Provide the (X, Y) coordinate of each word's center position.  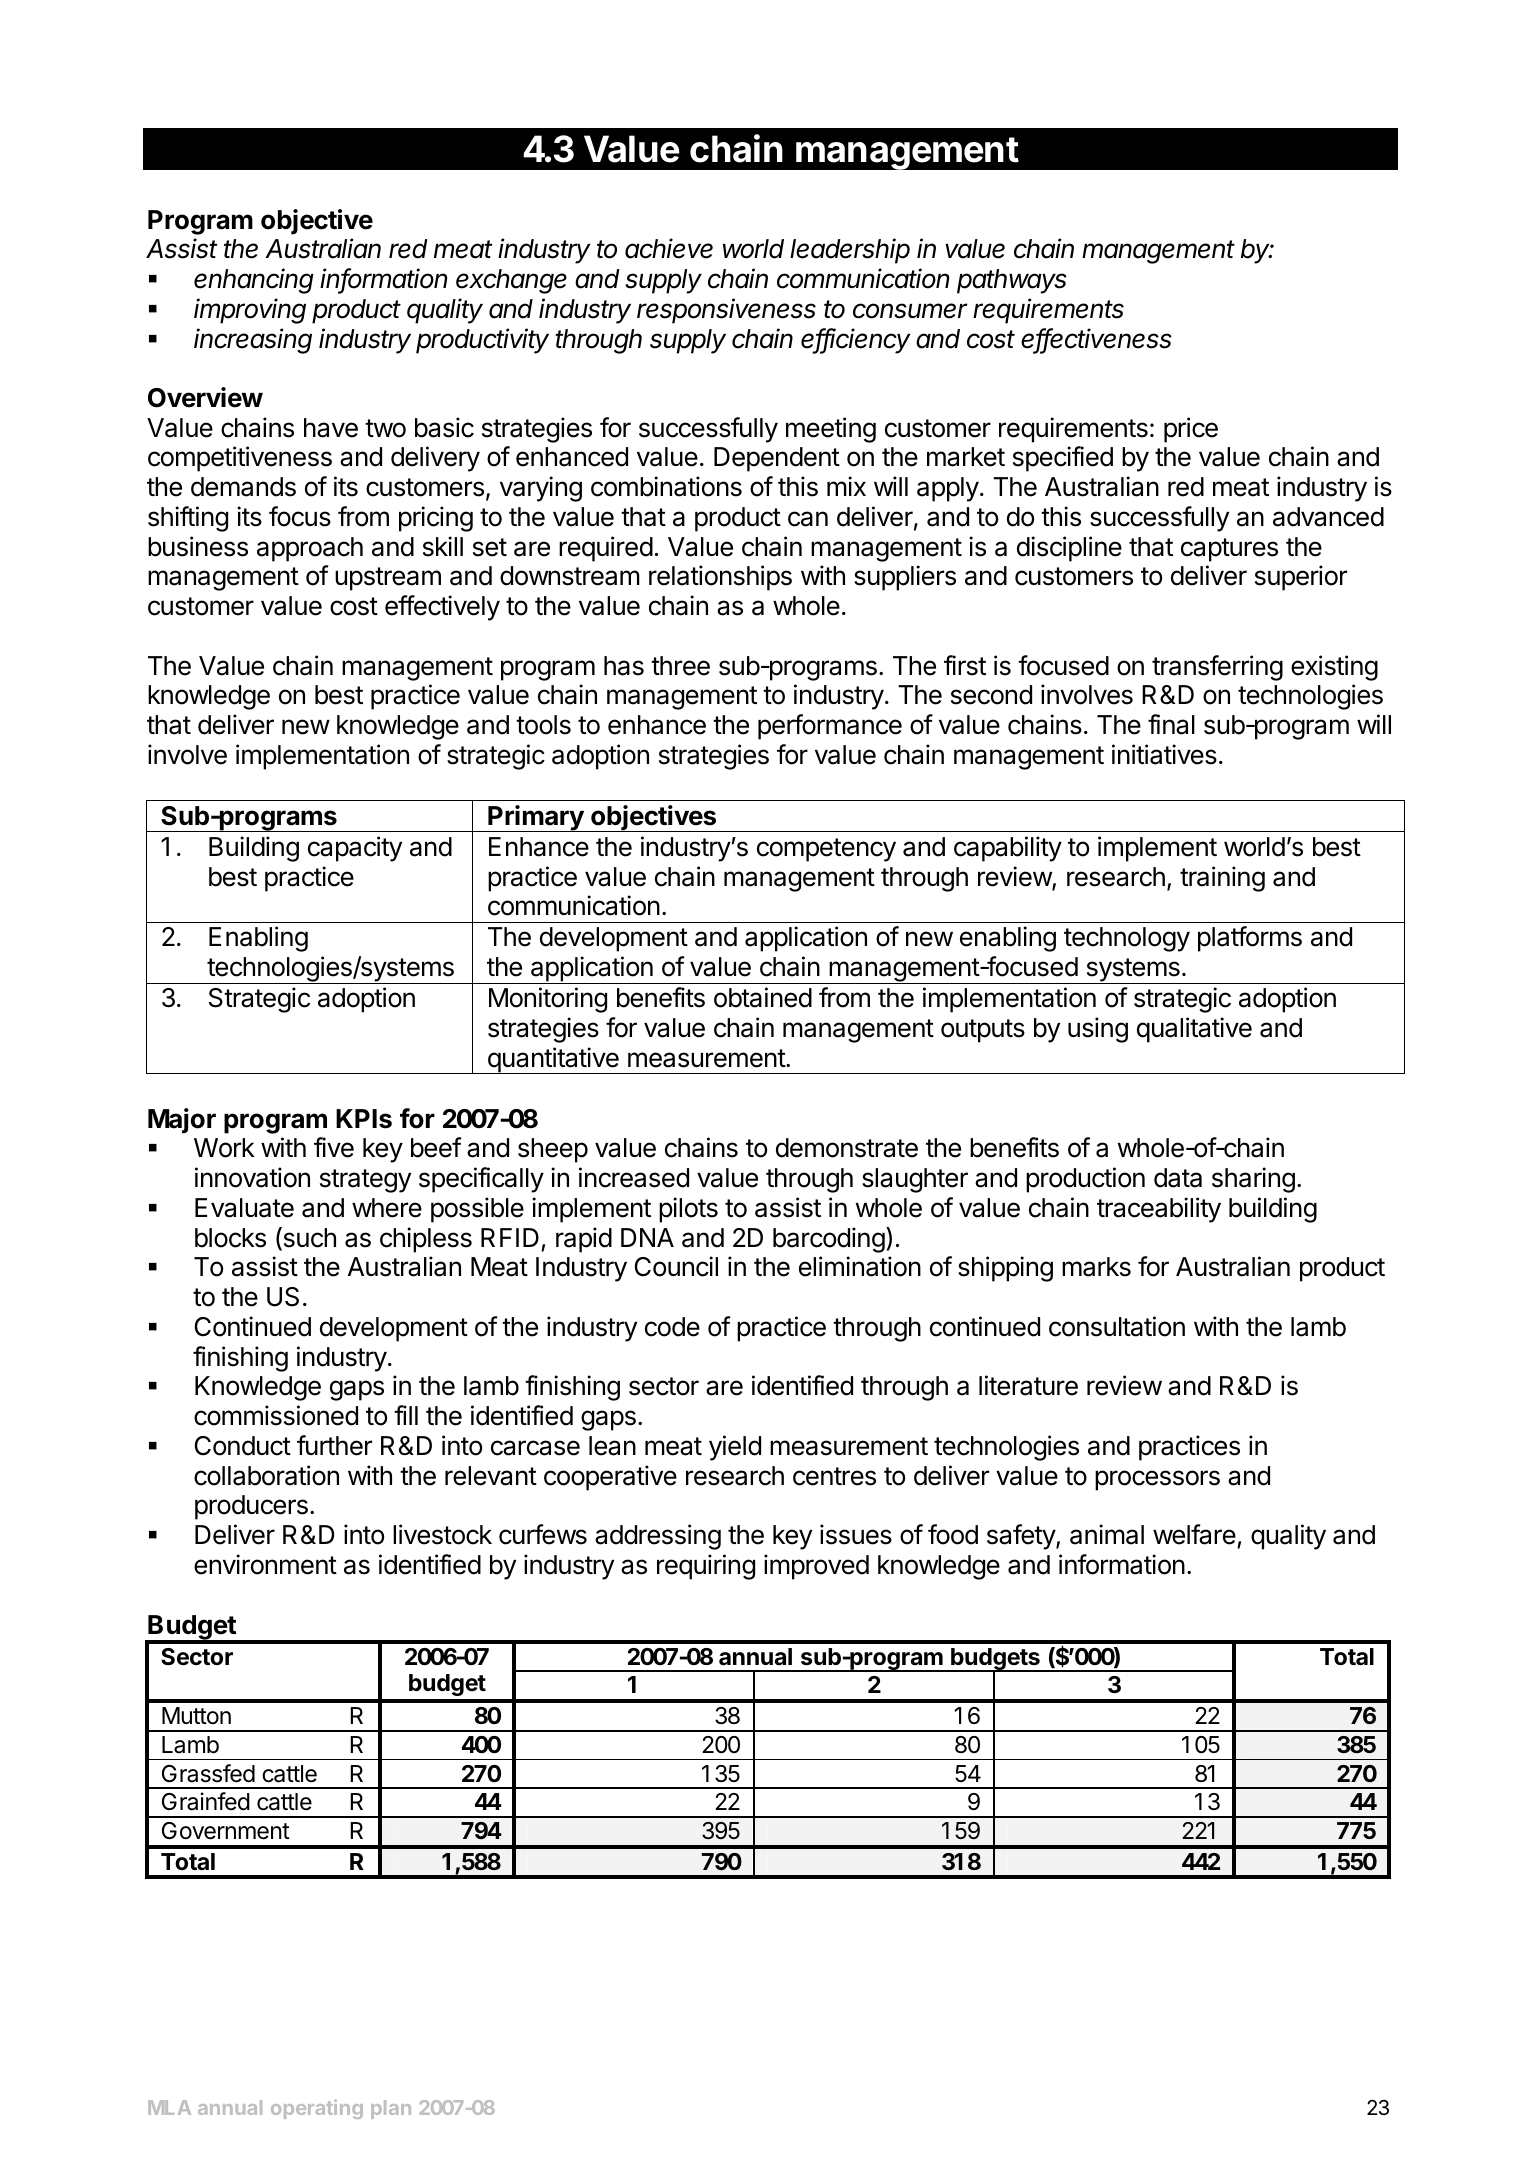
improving (250, 311)
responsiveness (726, 311)
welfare (1194, 1534)
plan (391, 2109)
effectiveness (1096, 339)
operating (317, 2109)
